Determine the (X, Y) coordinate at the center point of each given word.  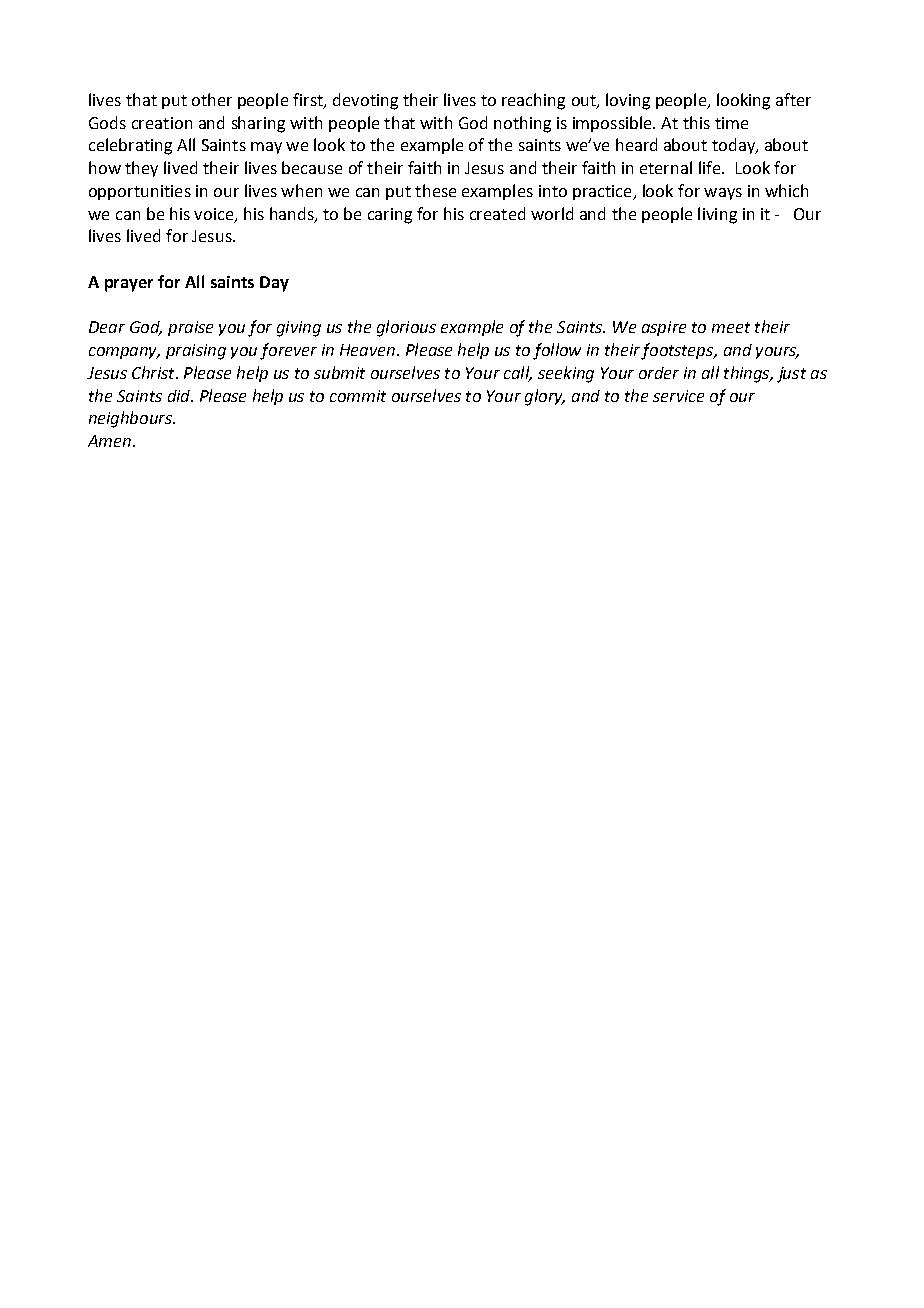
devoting (365, 101)
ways (723, 194)
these (435, 190)
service (678, 396)
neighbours (131, 419)
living (717, 215)
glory (545, 397)
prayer (129, 285)
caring (390, 216)
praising (196, 352)
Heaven (367, 350)
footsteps (678, 351)
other (212, 99)
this (696, 122)
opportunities (140, 192)
